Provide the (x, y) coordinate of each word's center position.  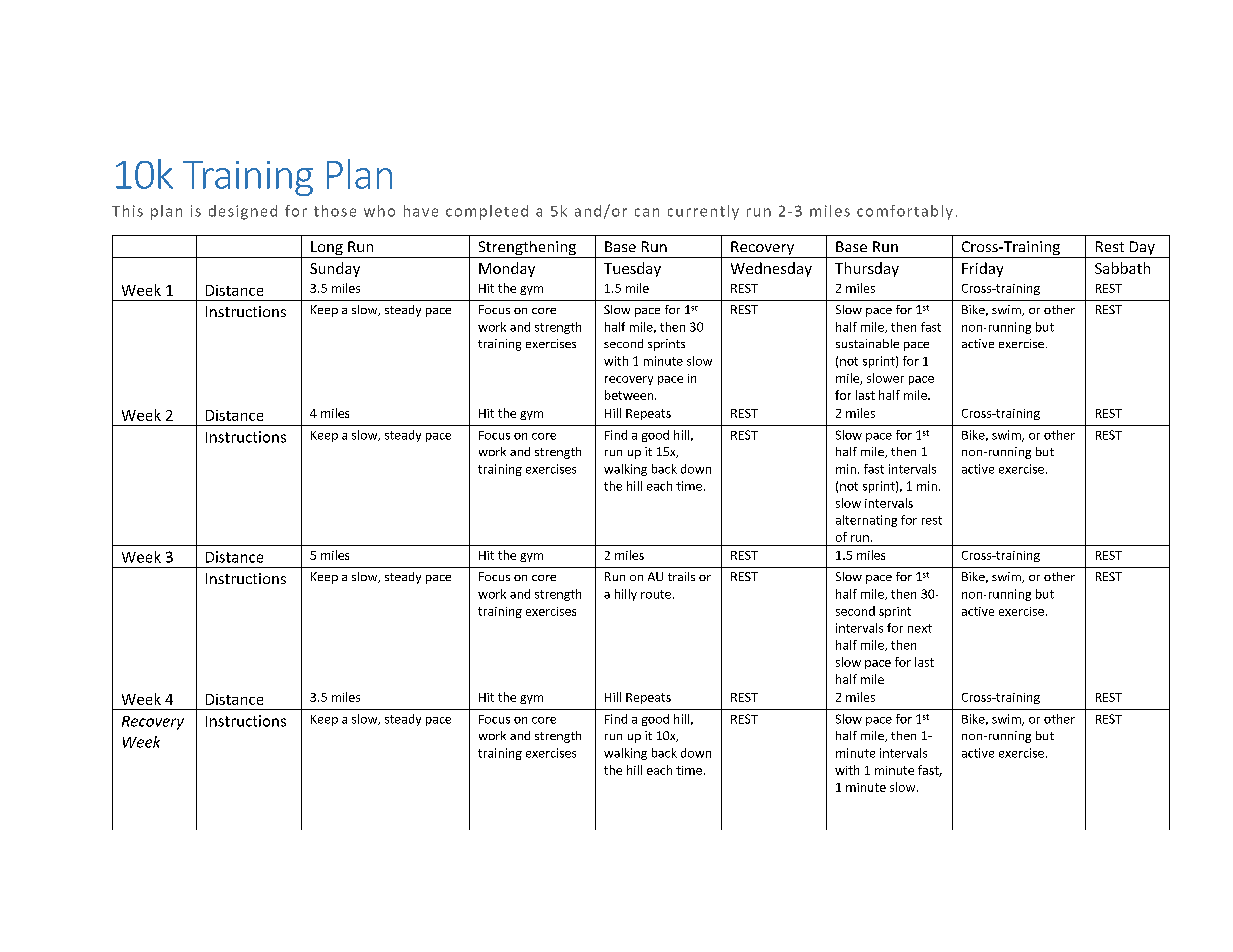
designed (243, 212)
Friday (982, 269)
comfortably (905, 212)
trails (681, 576)
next (920, 628)
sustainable (867, 343)
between (630, 395)
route (656, 594)
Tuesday (632, 269)
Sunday (335, 269)
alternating (866, 521)
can (647, 212)
